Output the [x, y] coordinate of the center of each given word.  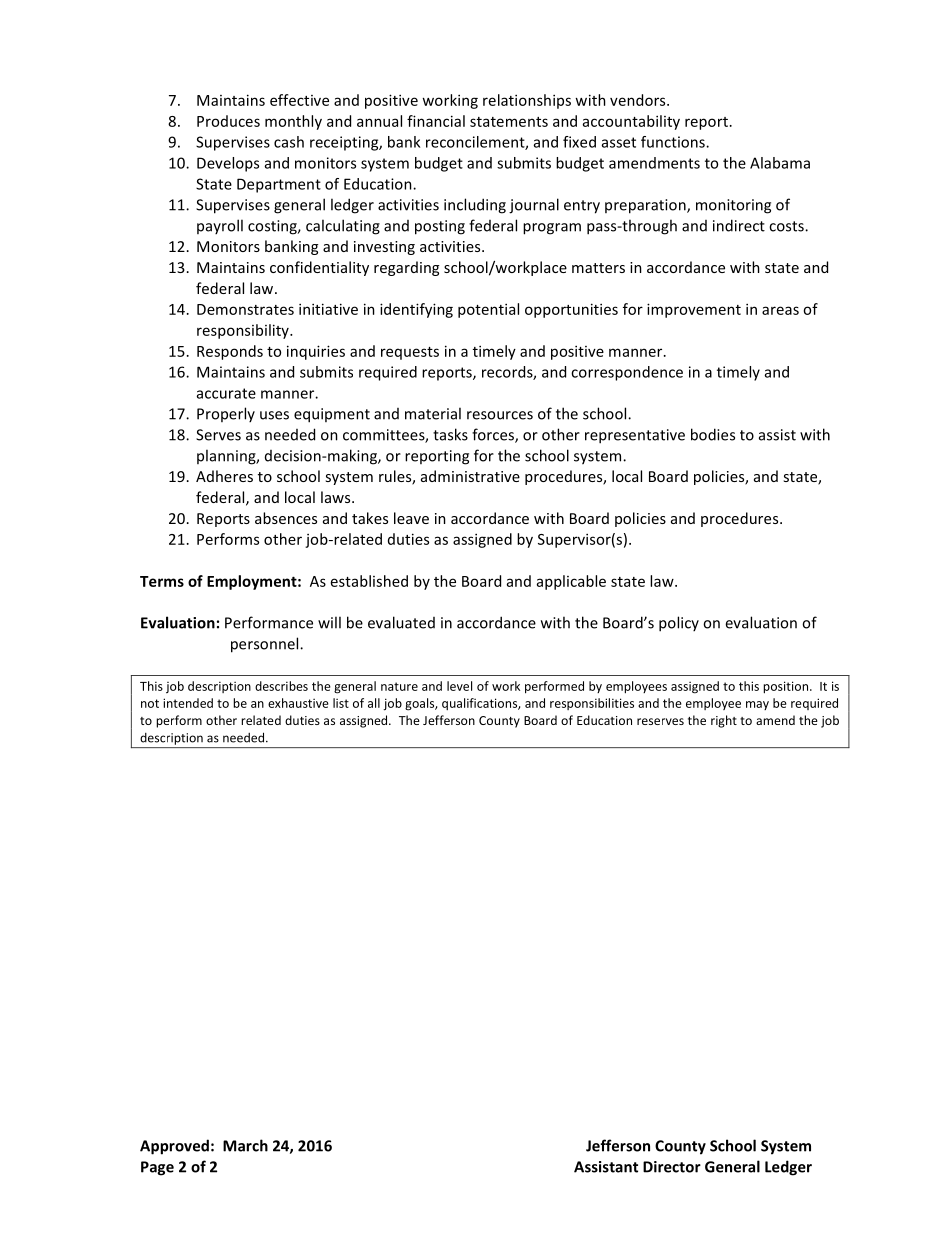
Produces [228, 121]
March [245, 1145]
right [724, 721]
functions [674, 142]
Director [672, 1167]
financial [436, 121]
